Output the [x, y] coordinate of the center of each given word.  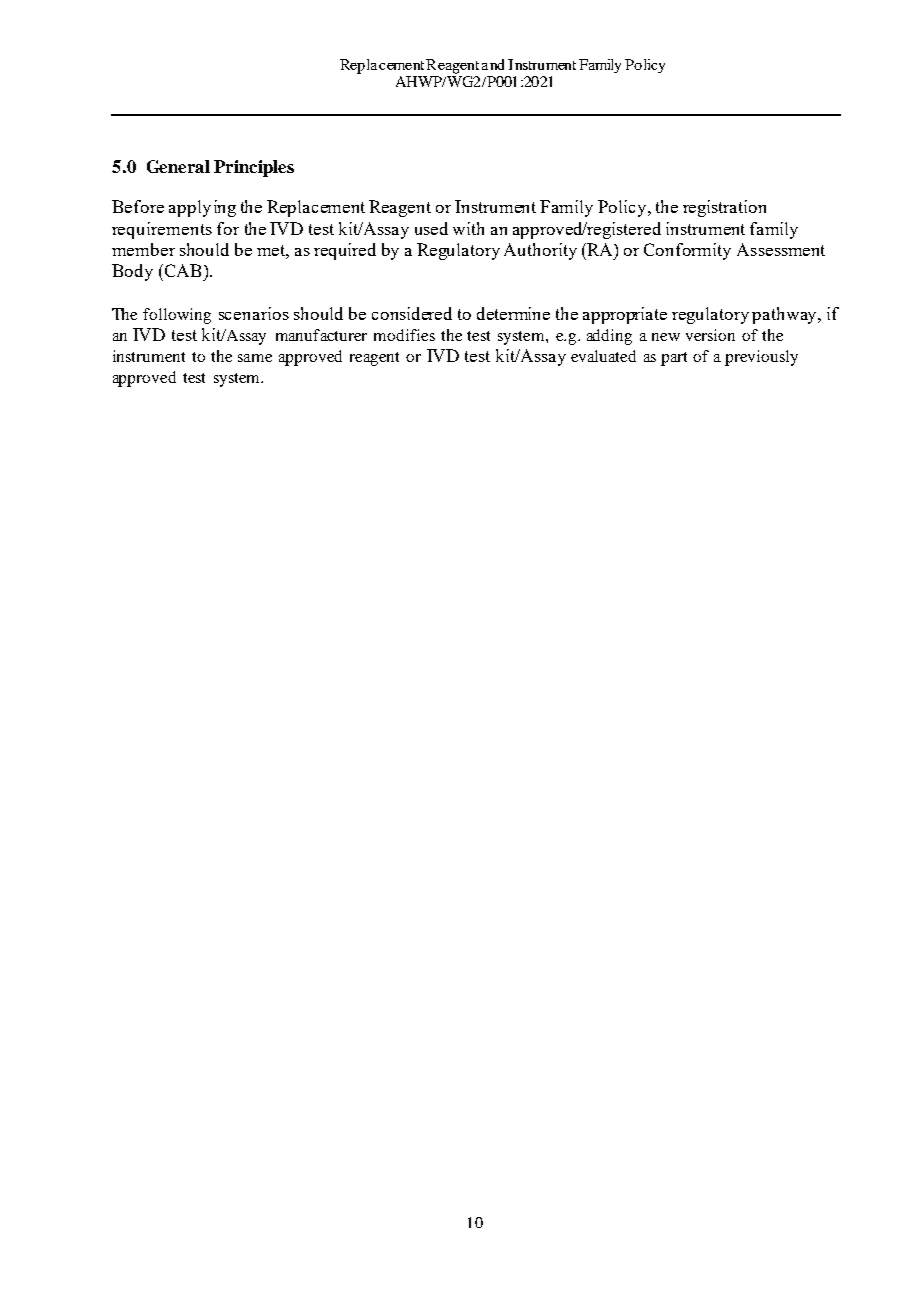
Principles [254, 168]
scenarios [254, 313]
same [255, 358]
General [178, 166]
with [468, 228]
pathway [785, 315]
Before [138, 206]
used [431, 228]
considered [412, 313]
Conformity [687, 251]
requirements [162, 230]
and [493, 64]
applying [202, 208]
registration [724, 208]
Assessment [781, 249]
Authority [540, 251]
